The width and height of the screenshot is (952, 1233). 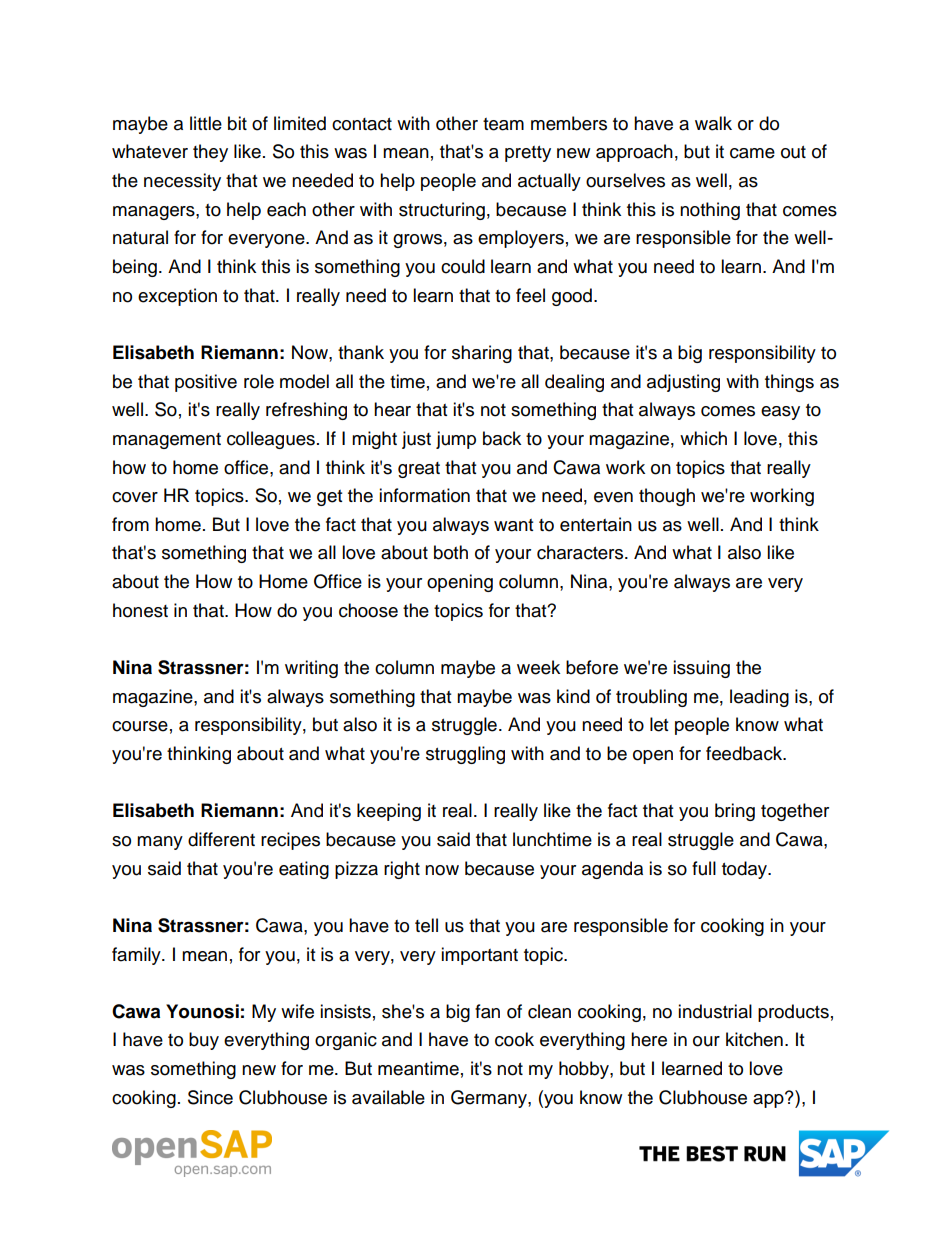 What do you see at coordinates (210, 153) in the screenshot?
I see `they` at bounding box center [210, 153].
